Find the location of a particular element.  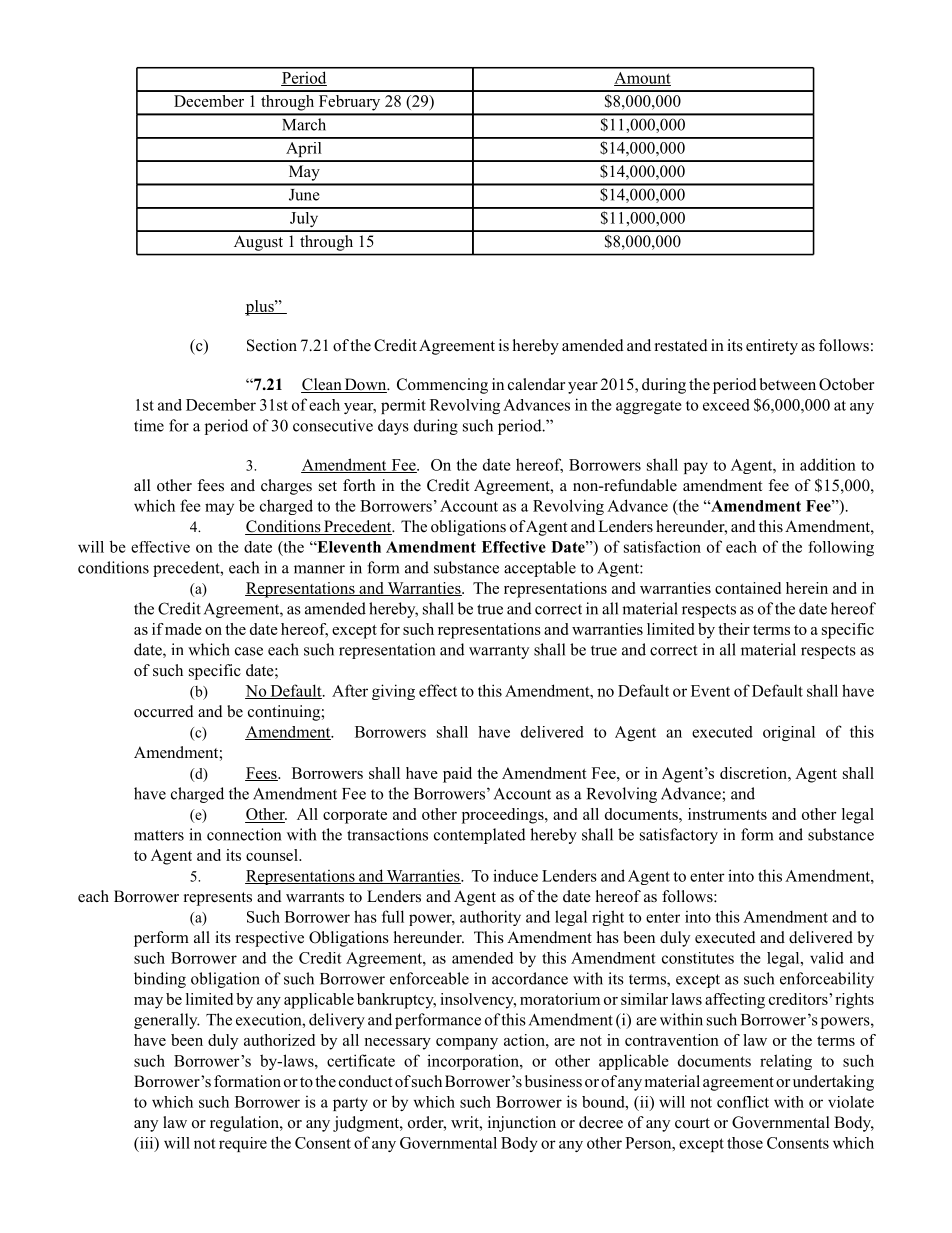

case is located at coordinates (249, 651).
